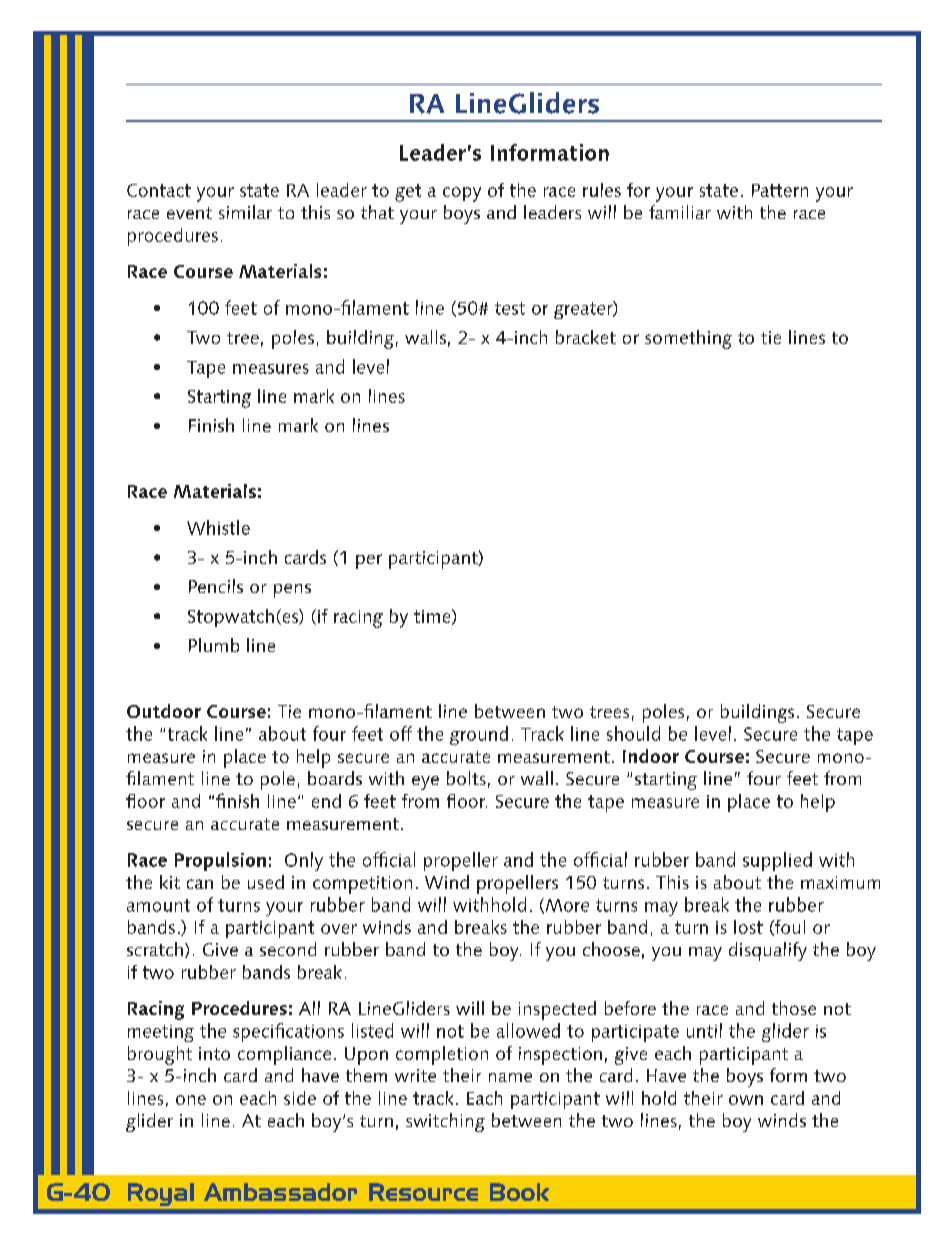 Image resolution: width=952 pixels, height=1233 pixels. What do you see at coordinates (462, 194) in the screenshot?
I see `copy` at bounding box center [462, 194].
